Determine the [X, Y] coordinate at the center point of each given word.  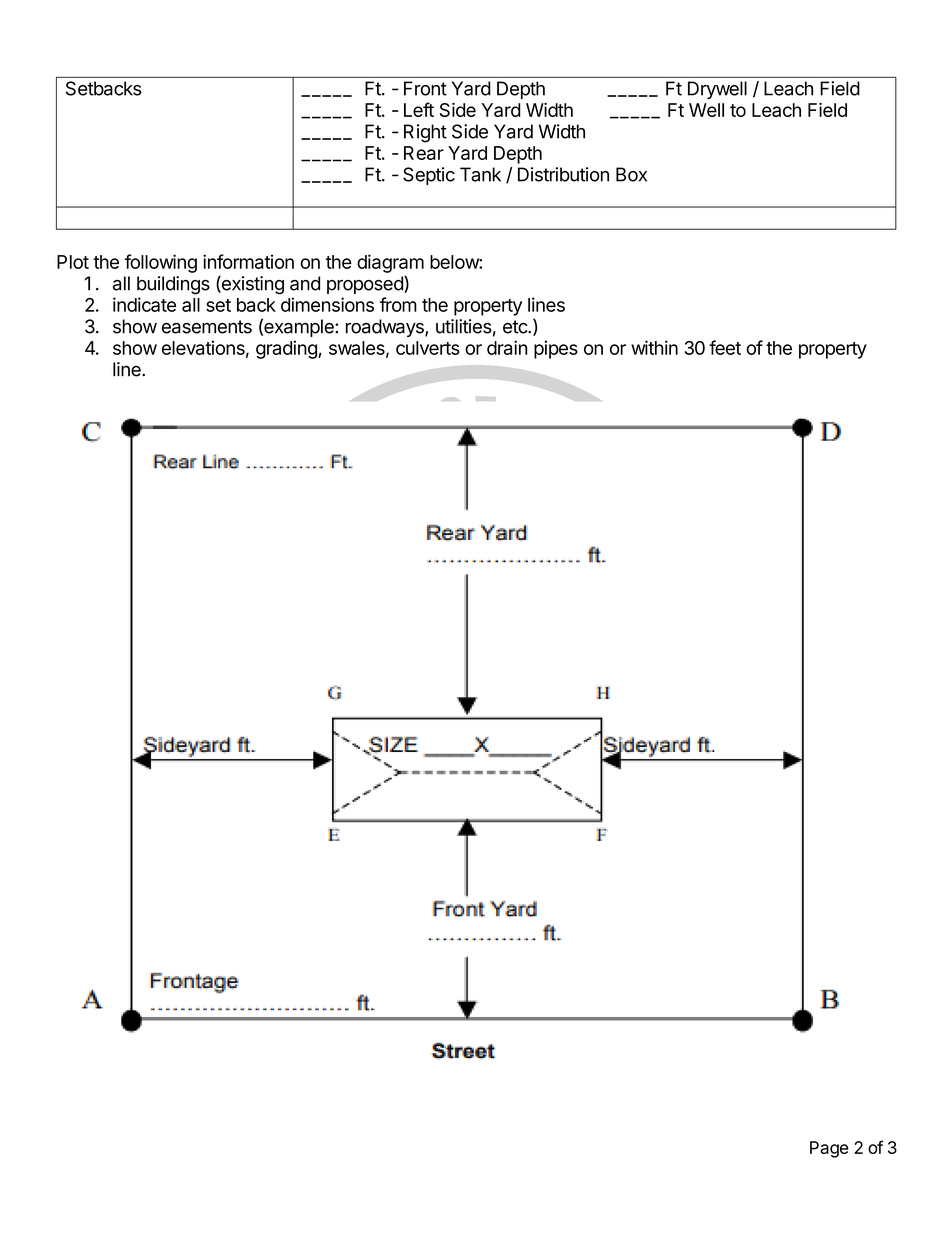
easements [207, 327]
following [161, 263]
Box [631, 174]
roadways [386, 328]
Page [829, 1149]
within [654, 347]
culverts [428, 348]
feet [725, 347]
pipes [556, 349]
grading [287, 349]
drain [507, 347]
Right [425, 133]
